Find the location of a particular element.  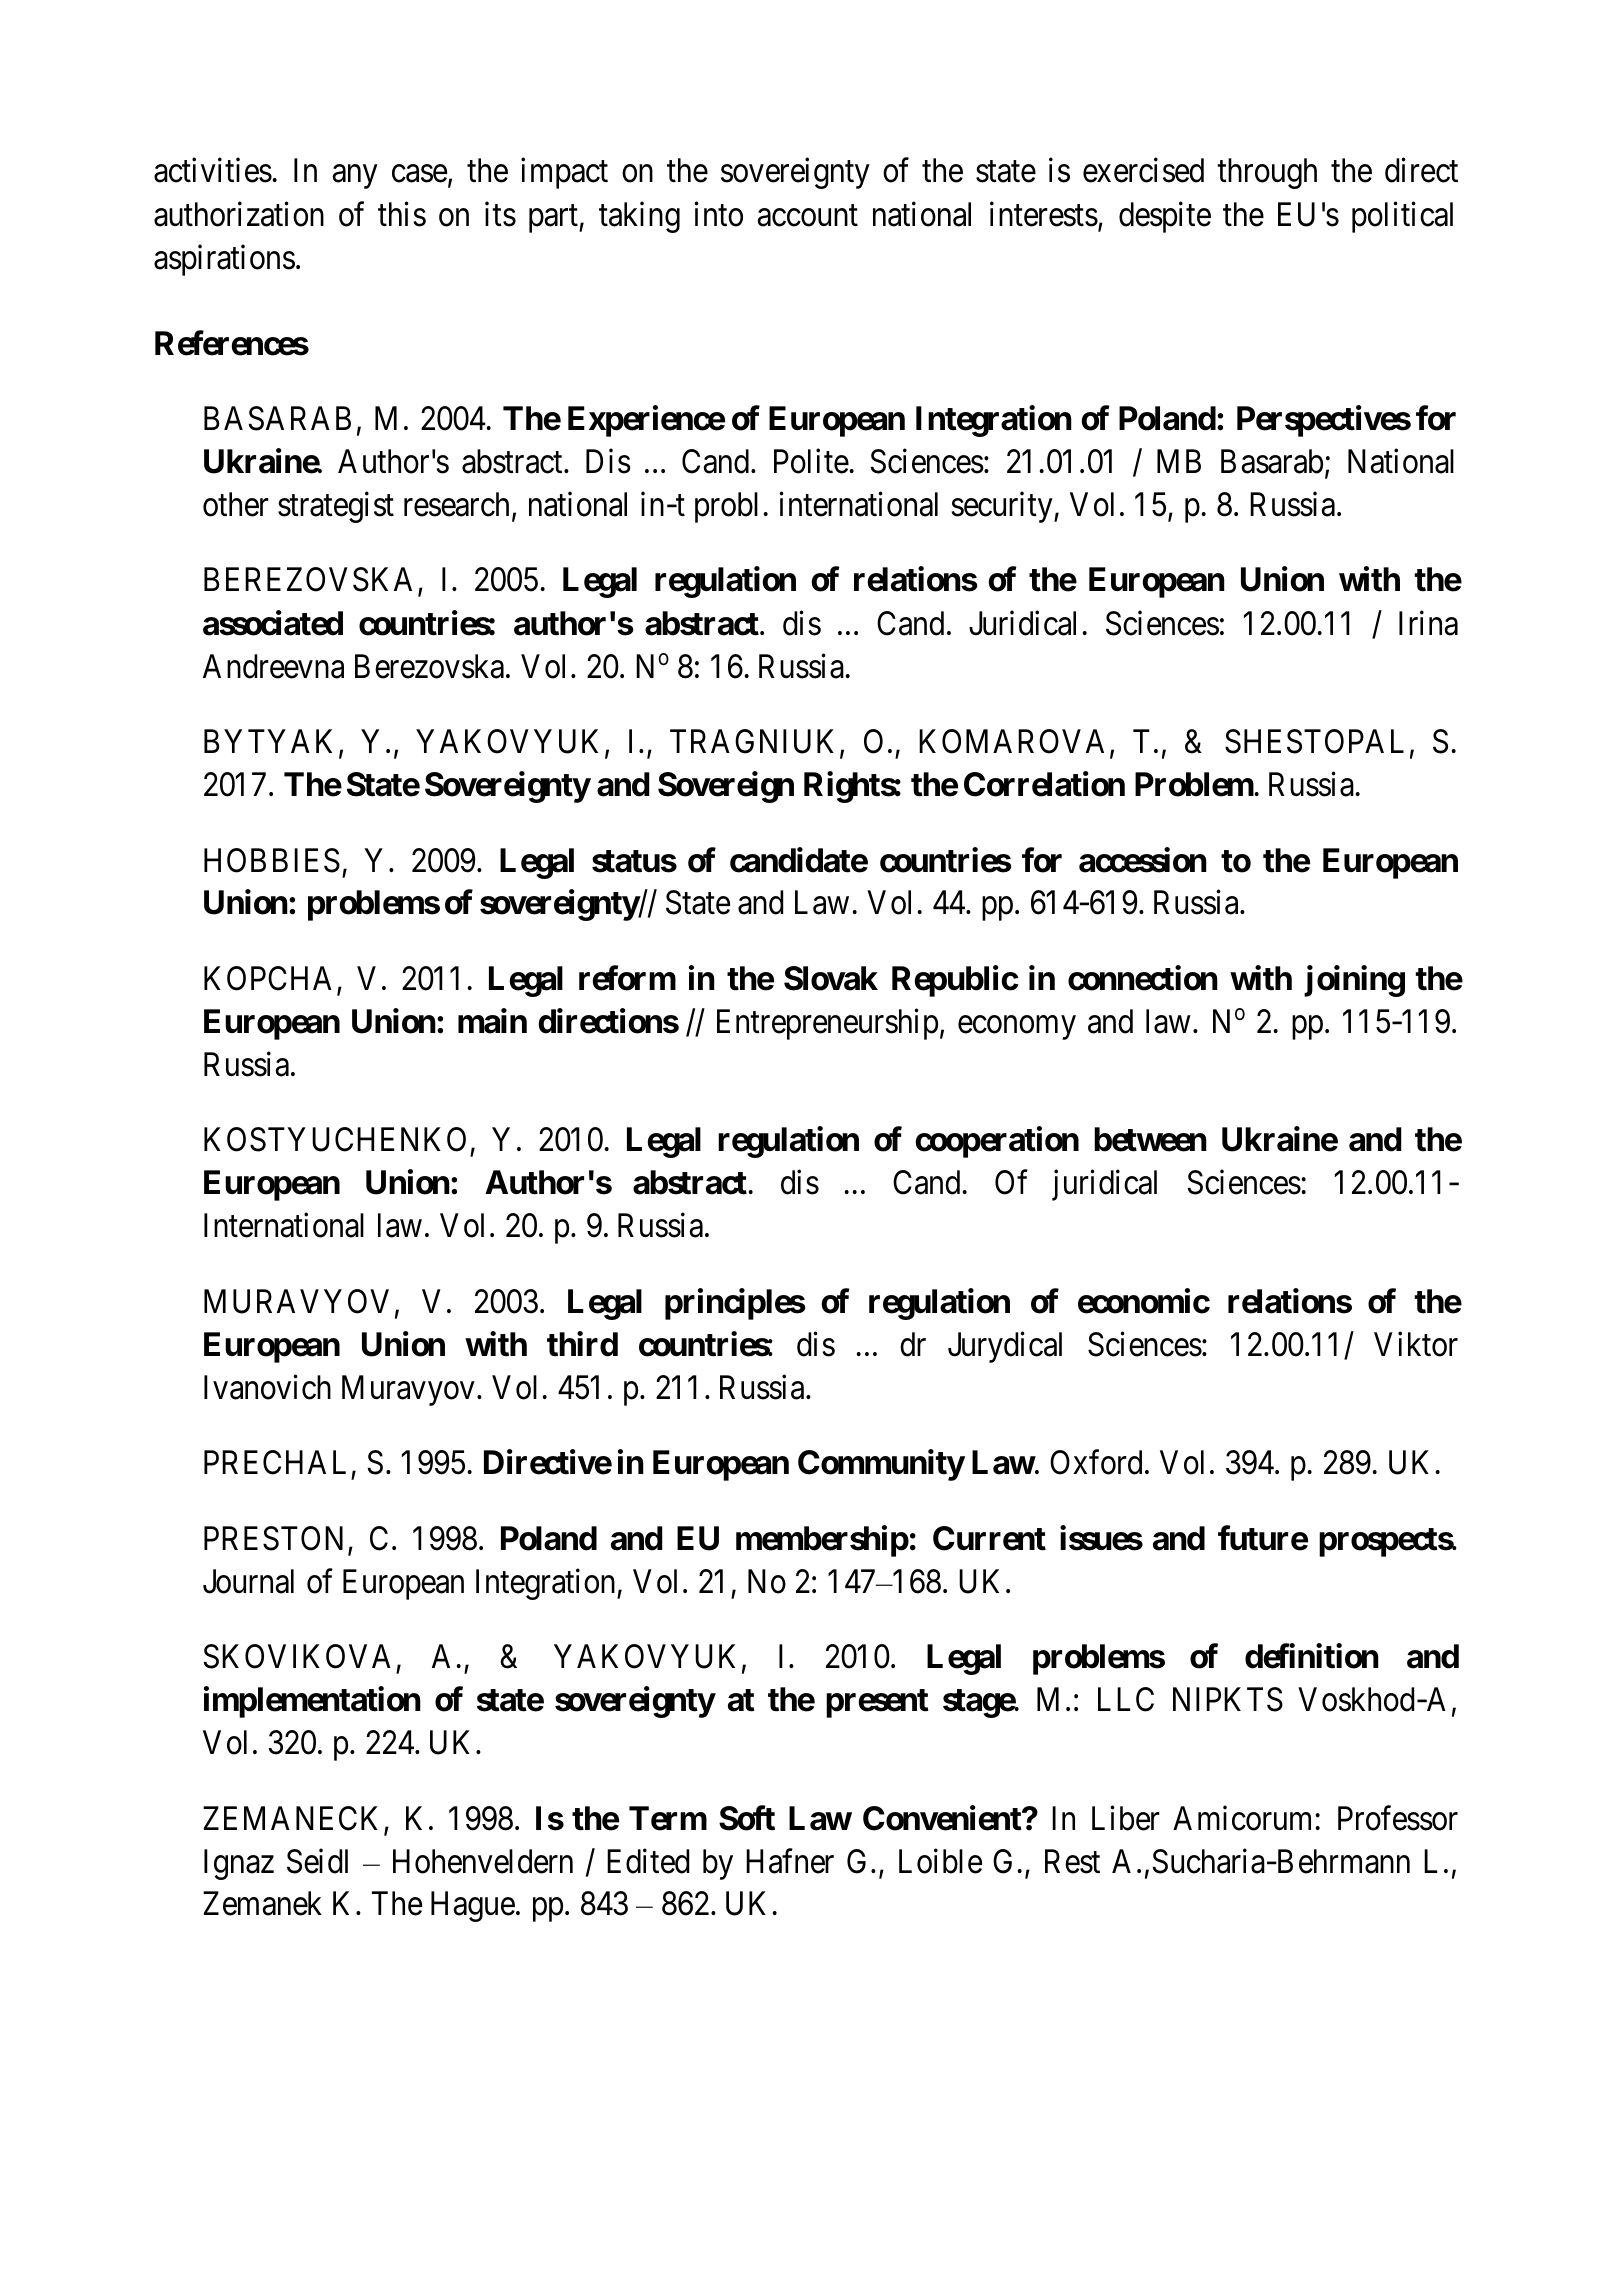

account is located at coordinates (808, 216).
